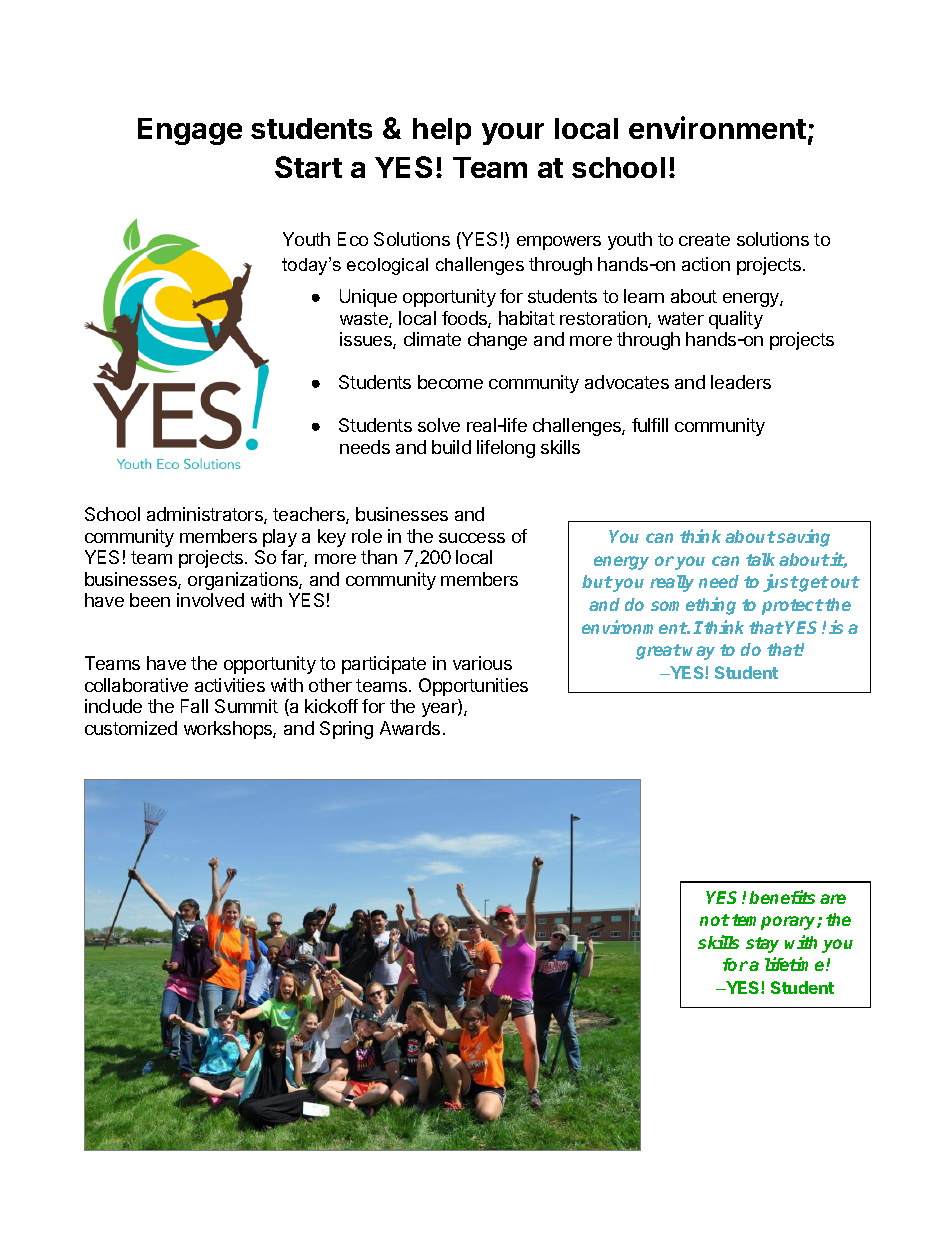 This screenshot has height=1233, width=952. What do you see at coordinates (699, 653) in the screenshot?
I see `way` at bounding box center [699, 653].
